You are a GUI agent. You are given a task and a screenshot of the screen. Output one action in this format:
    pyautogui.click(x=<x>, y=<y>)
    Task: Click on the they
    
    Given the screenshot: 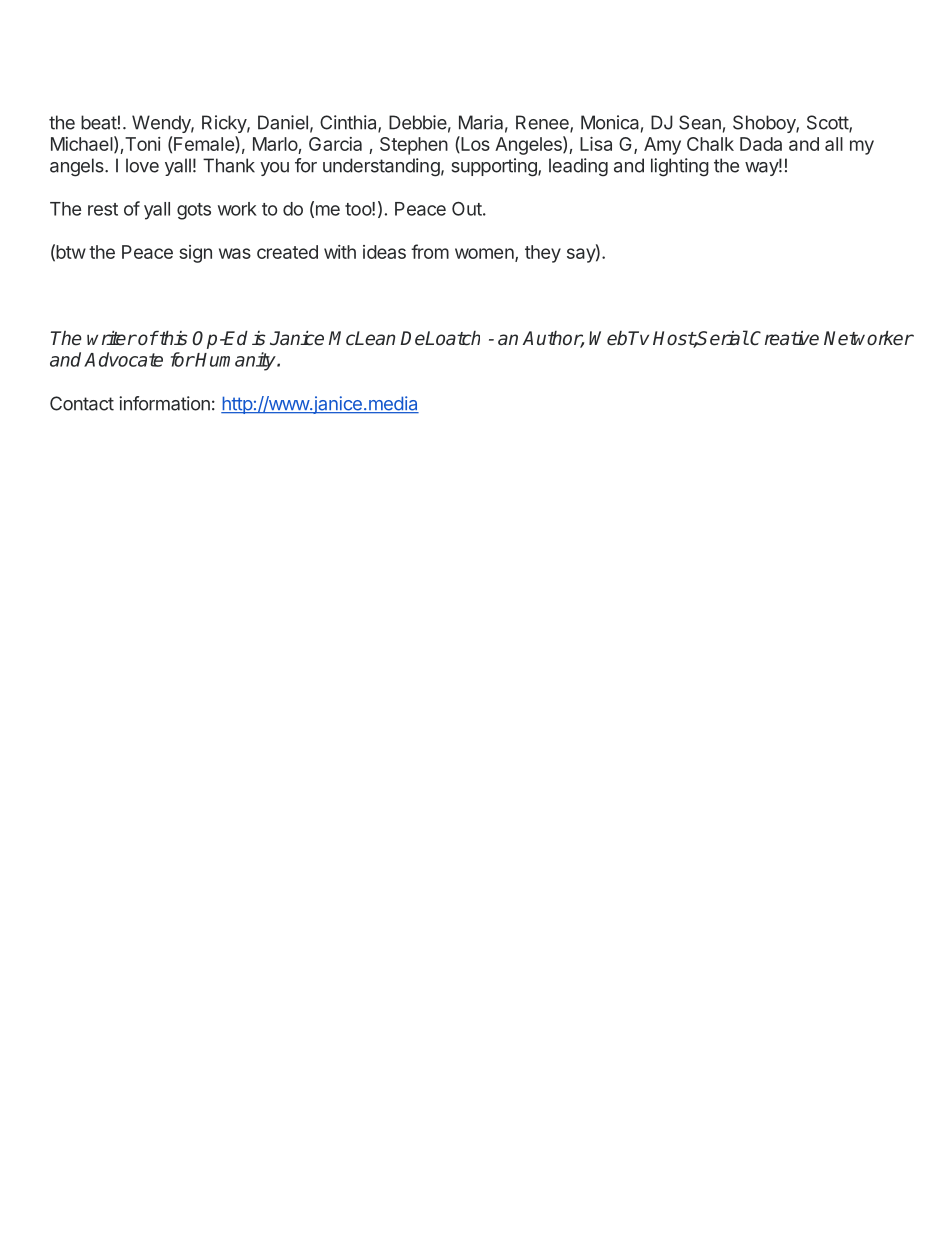 What is the action you would take?
    pyautogui.click(x=543, y=254)
